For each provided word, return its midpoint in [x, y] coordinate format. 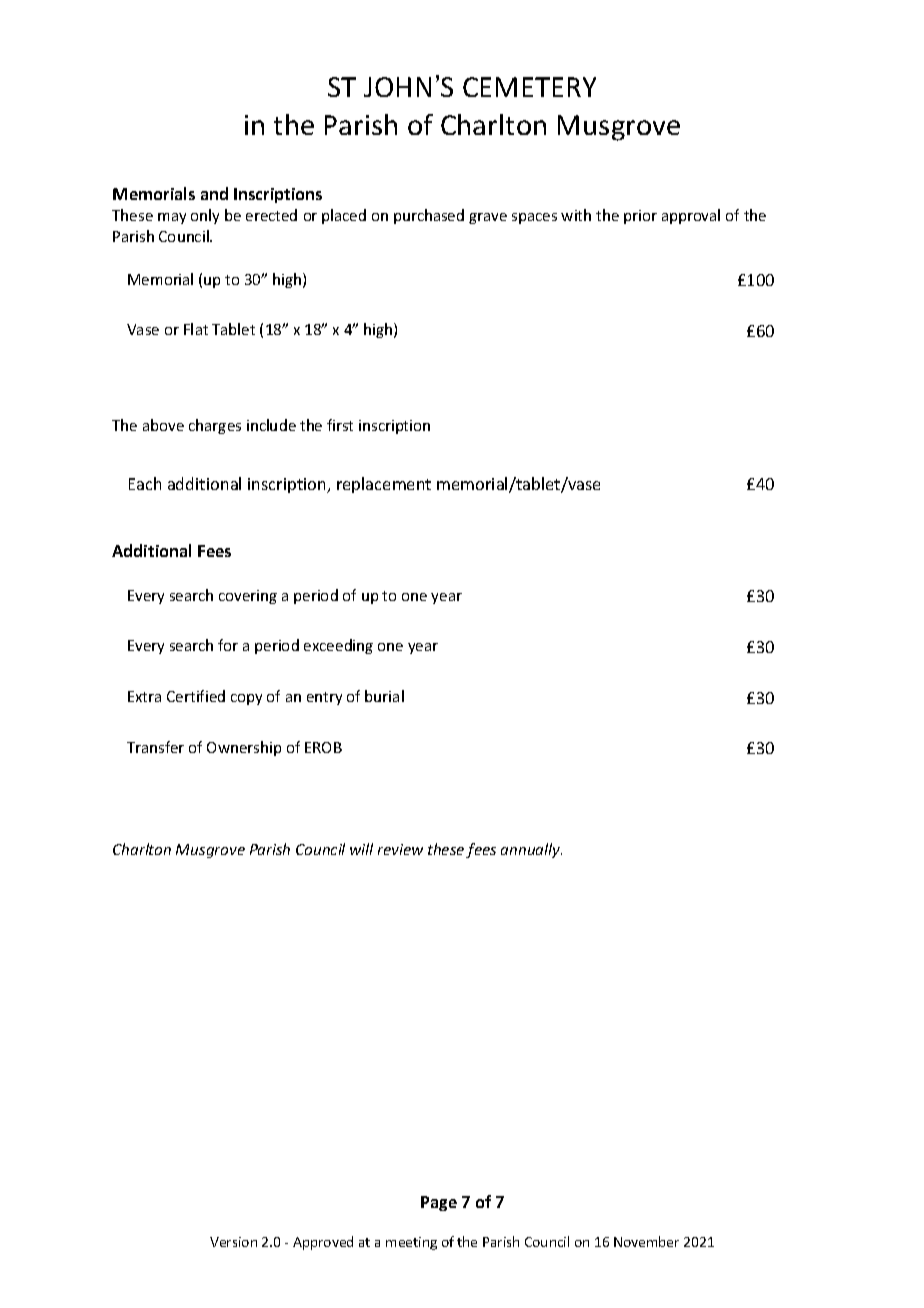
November [646, 1241]
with [576, 215]
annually [531, 850]
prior [640, 217]
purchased [429, 216]
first [340, 425]
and [214, 193]
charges [215, 426]
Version [233, 1242]
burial [384, 696]
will [361, 849]
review [400, 849]
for [228, 645]
